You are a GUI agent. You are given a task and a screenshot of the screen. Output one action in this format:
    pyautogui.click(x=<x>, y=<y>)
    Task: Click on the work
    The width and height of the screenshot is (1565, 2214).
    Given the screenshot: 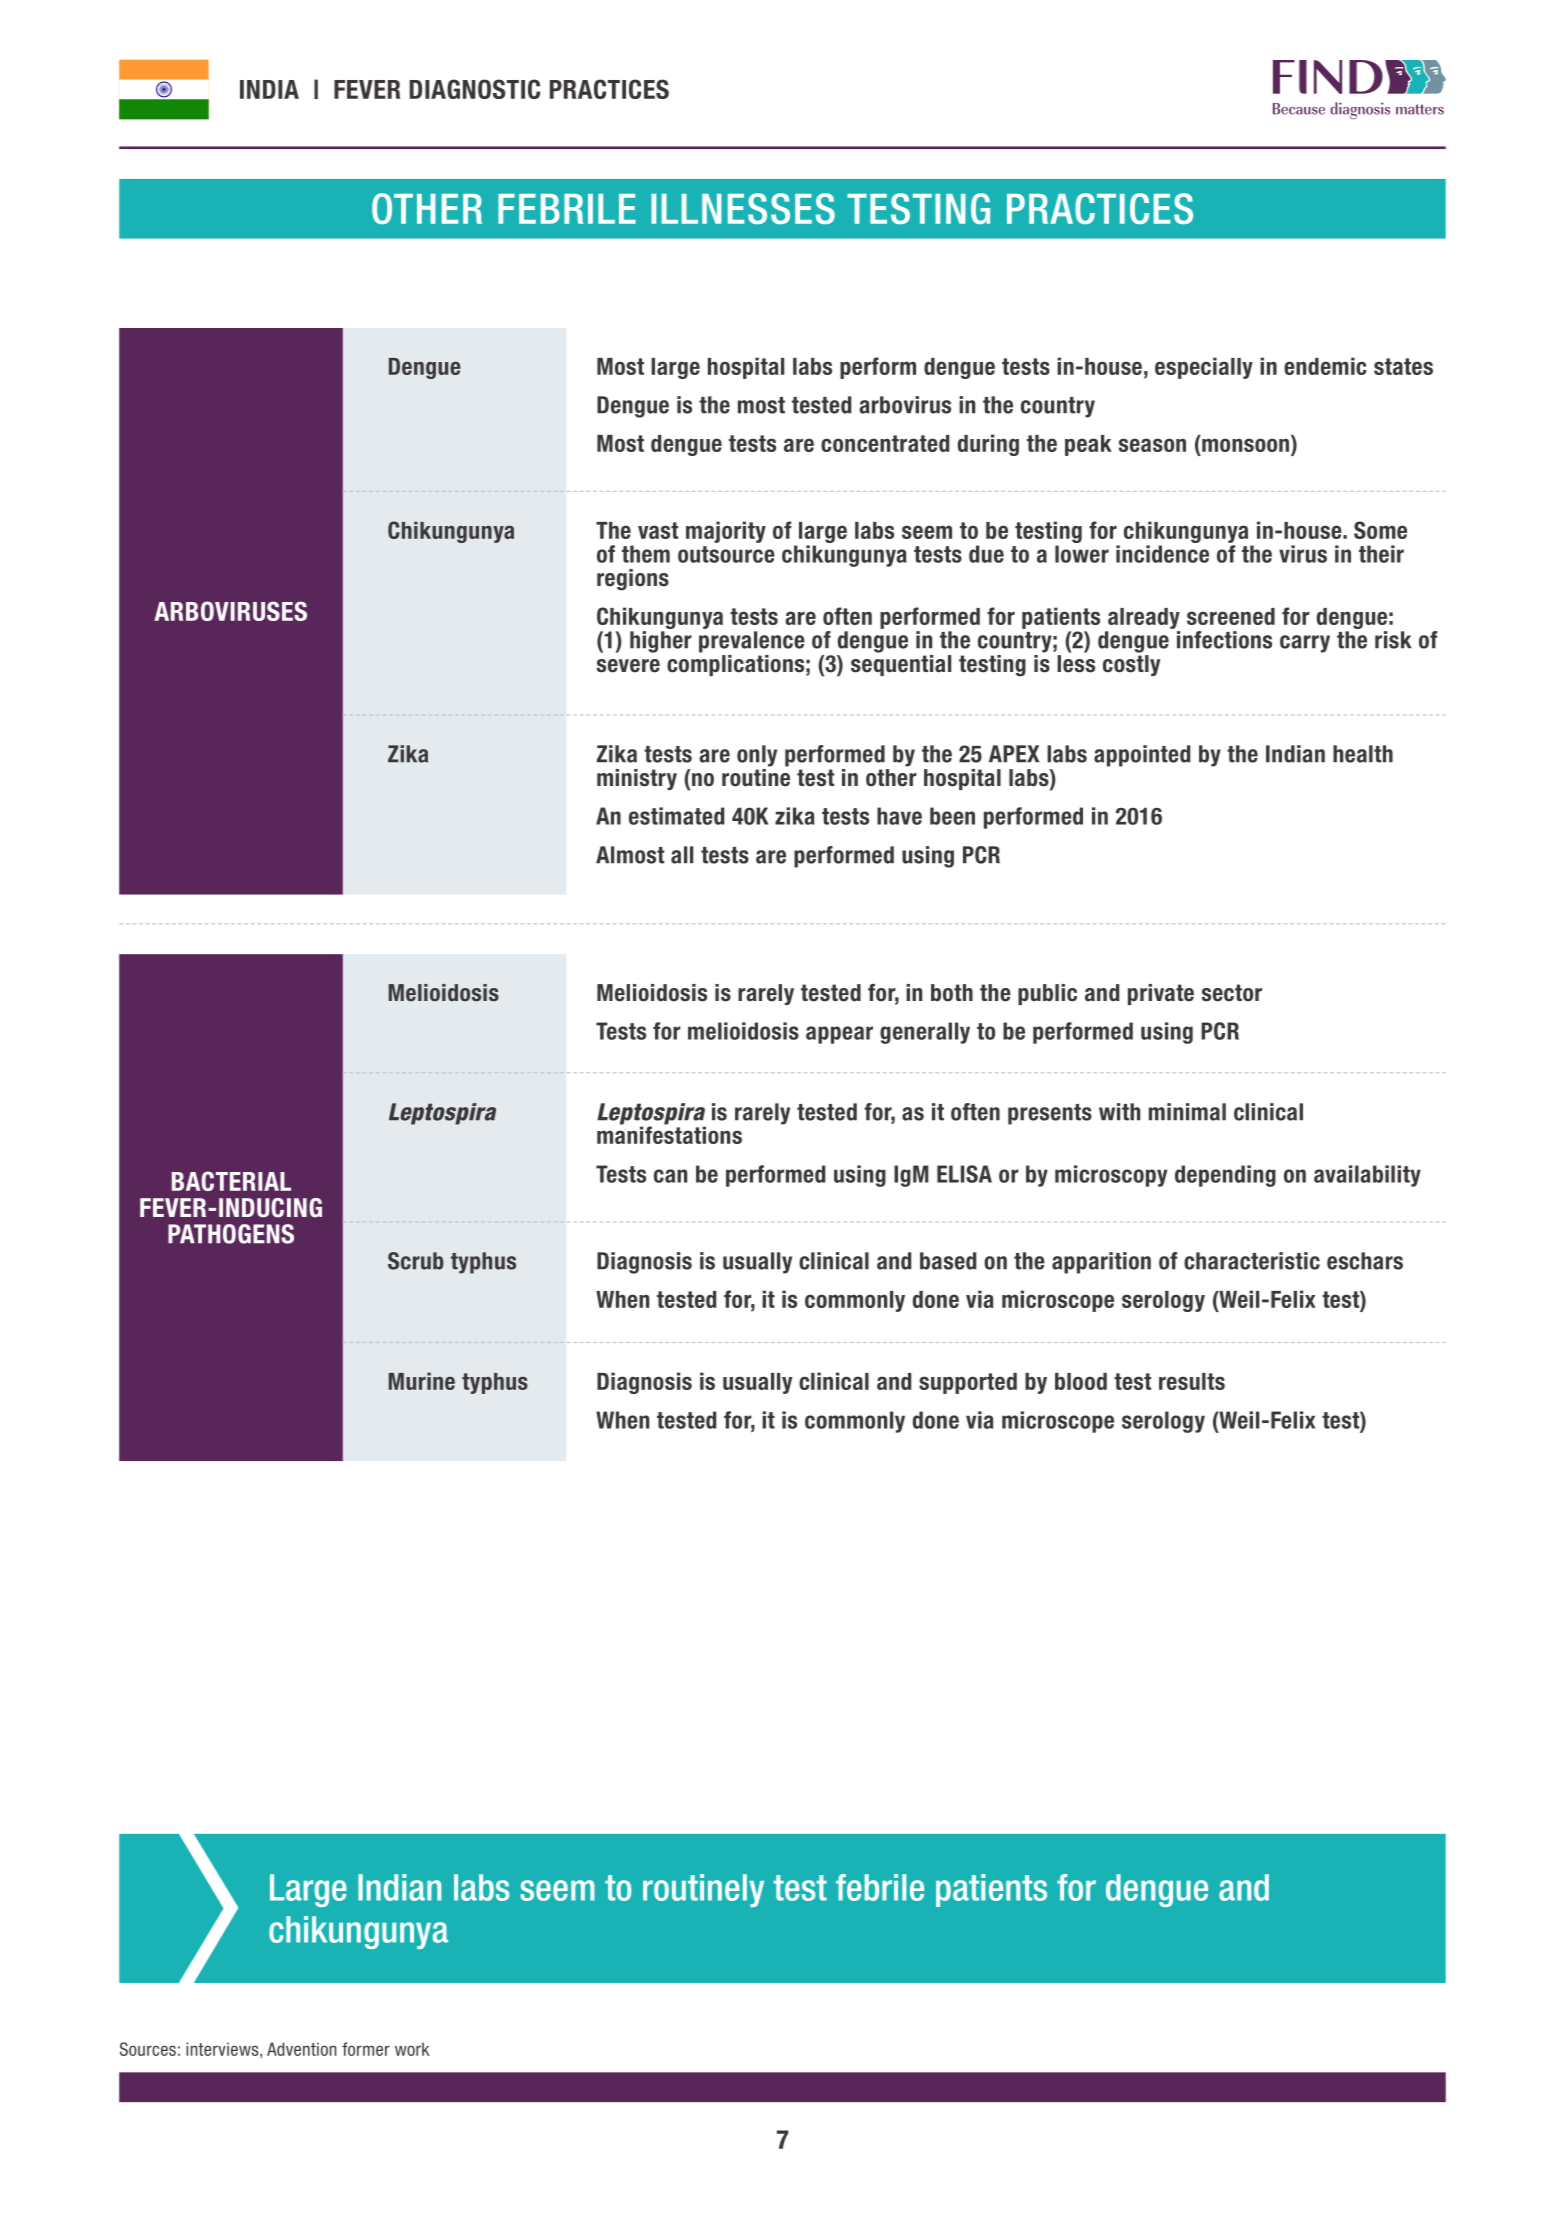 What is the action you would take?
    pyautogui.click(x=412, y=2049)
